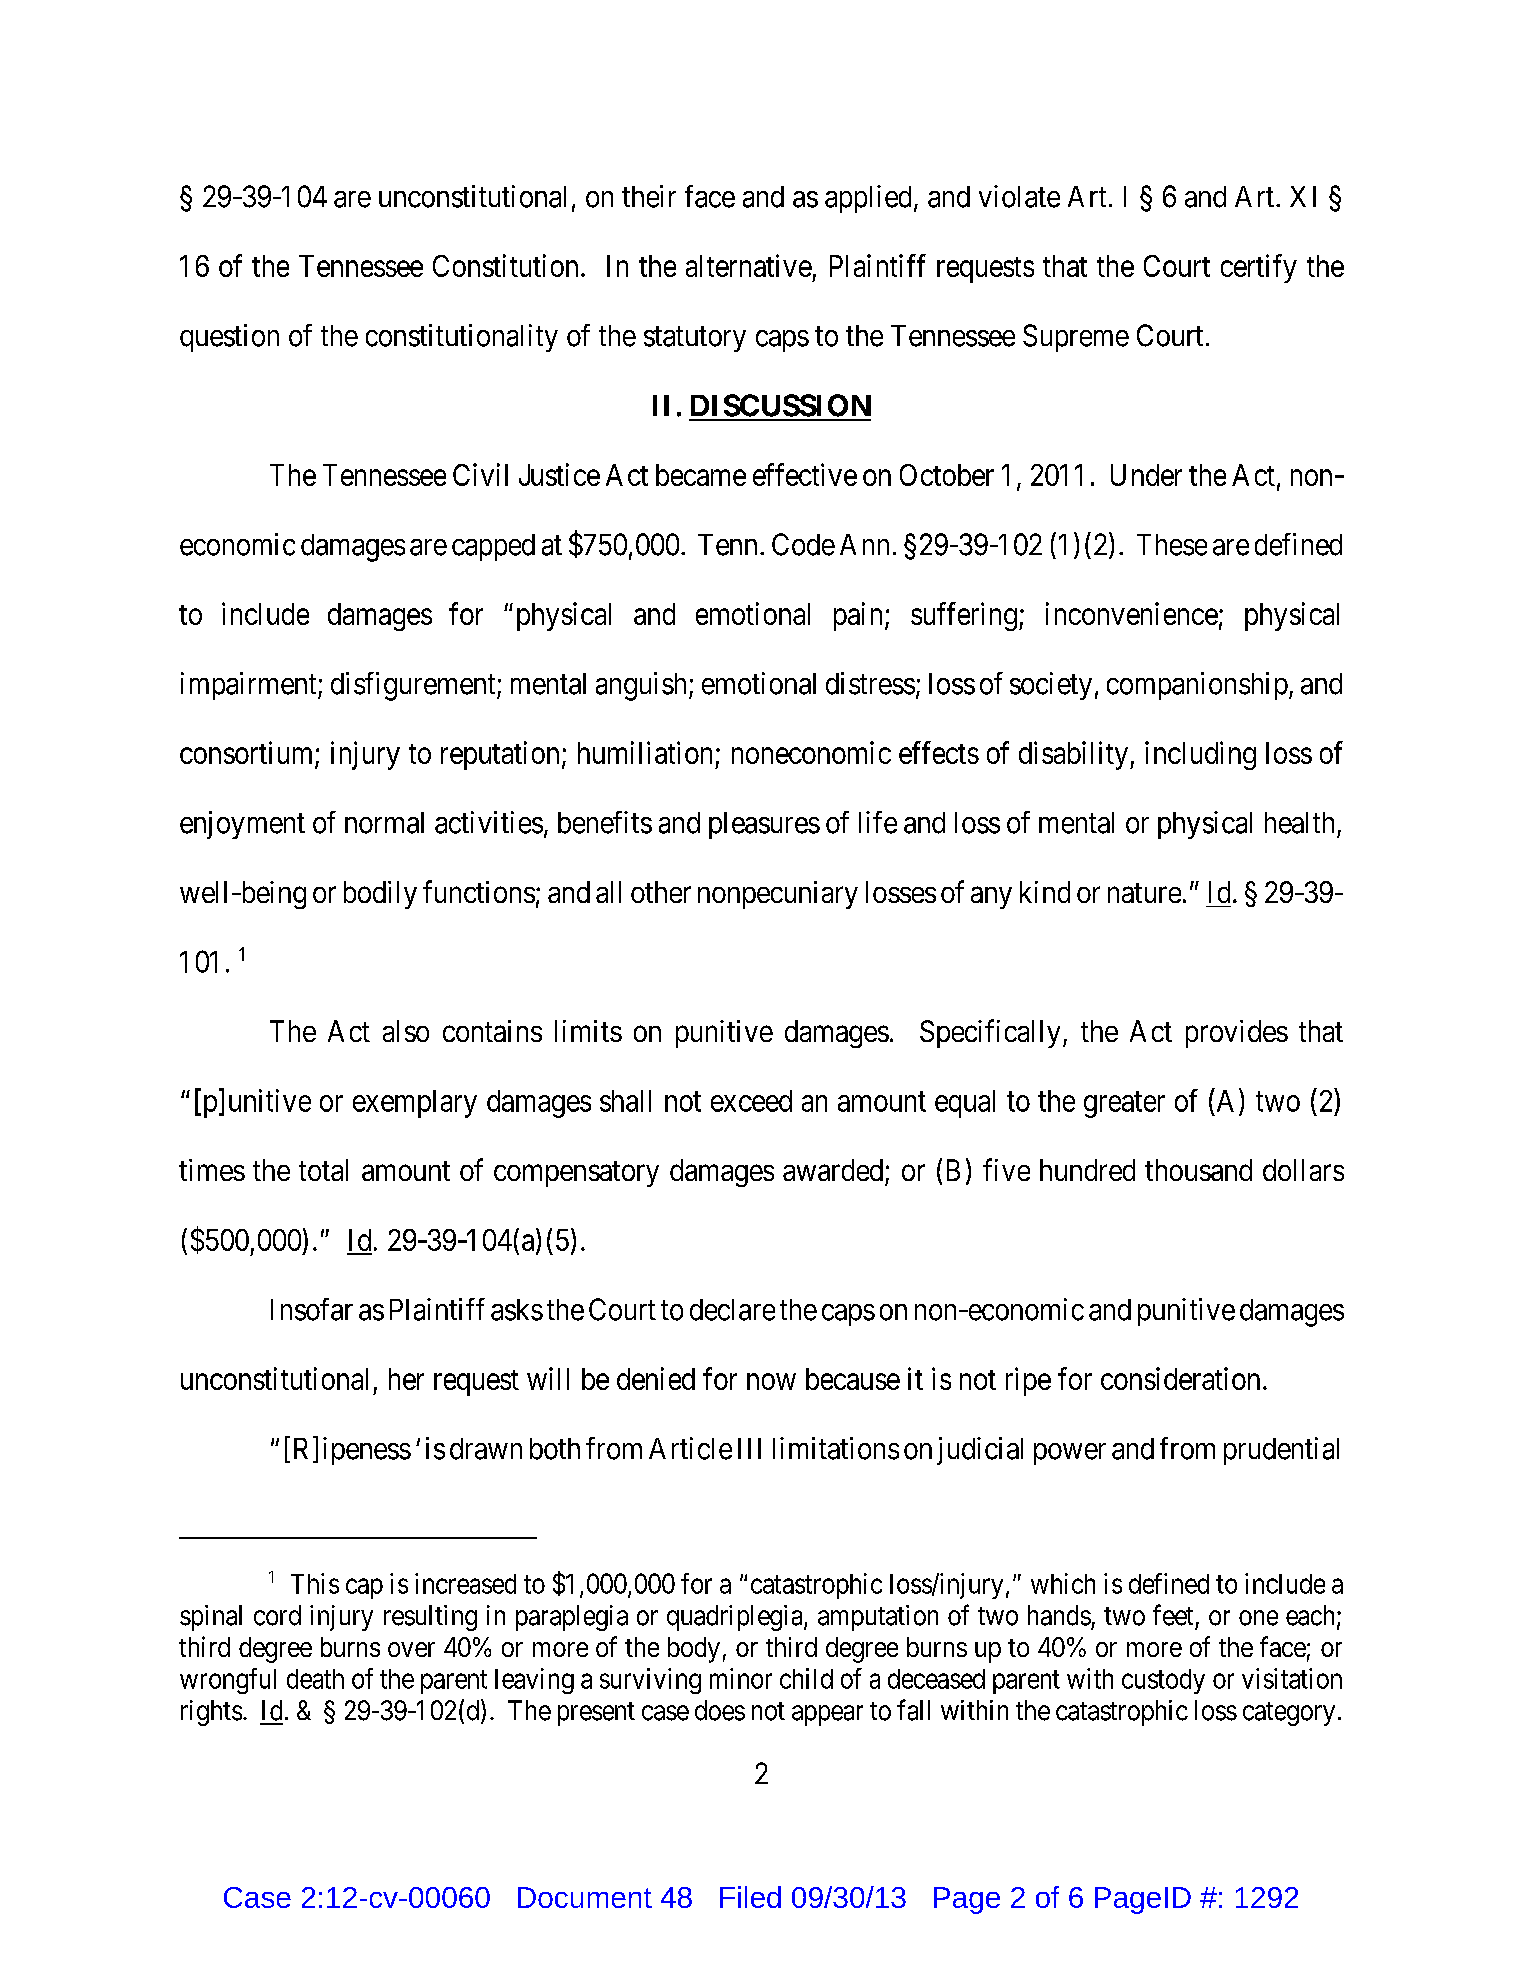  I want to click on consideration, so click(1180, 1378).
